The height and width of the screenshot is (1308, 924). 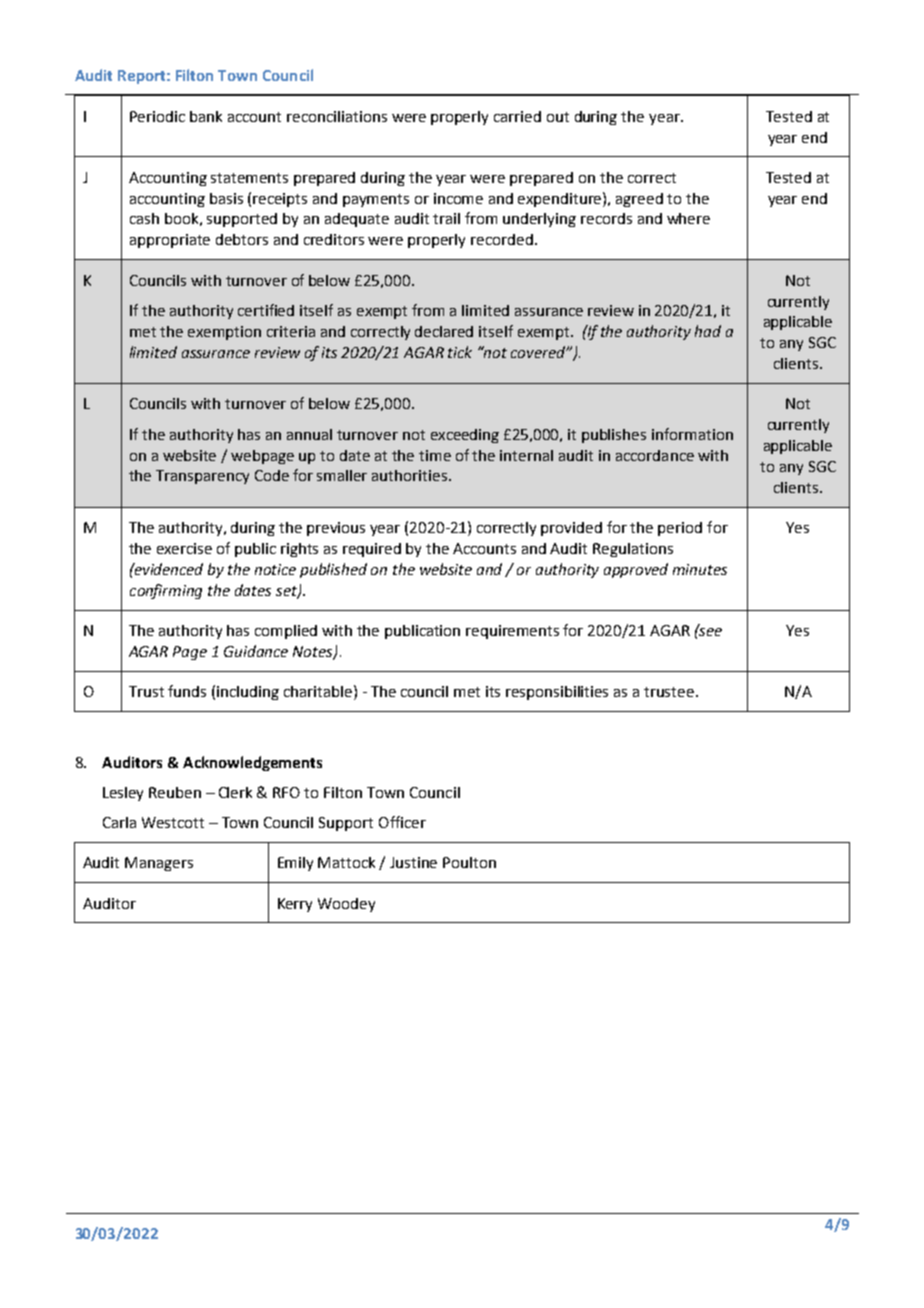 What do you see at coordinates (558, 117) in the screenshot?
I see `out` at bounding box center [558, 117].
